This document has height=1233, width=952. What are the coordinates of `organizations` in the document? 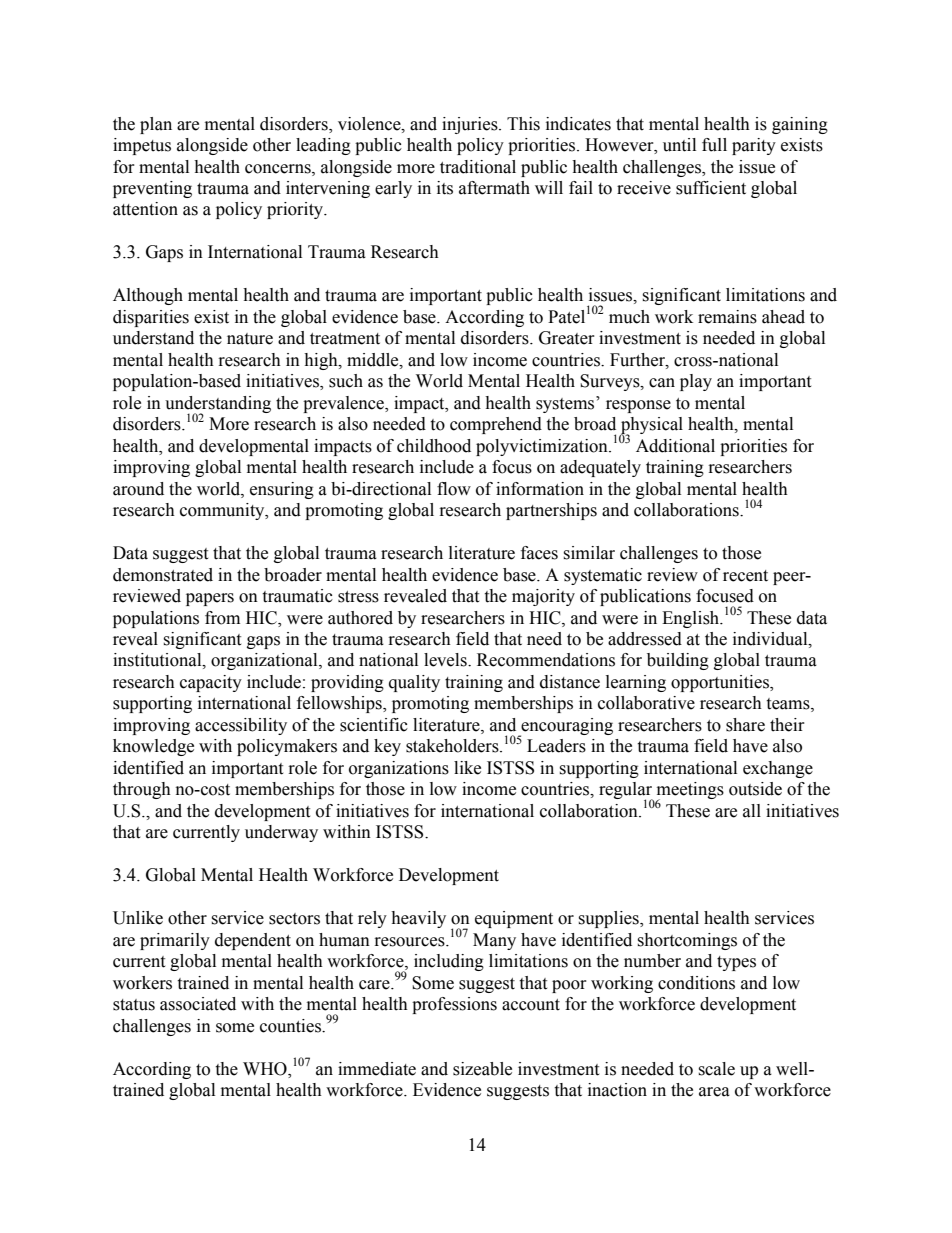 It's located at (399, 769).
